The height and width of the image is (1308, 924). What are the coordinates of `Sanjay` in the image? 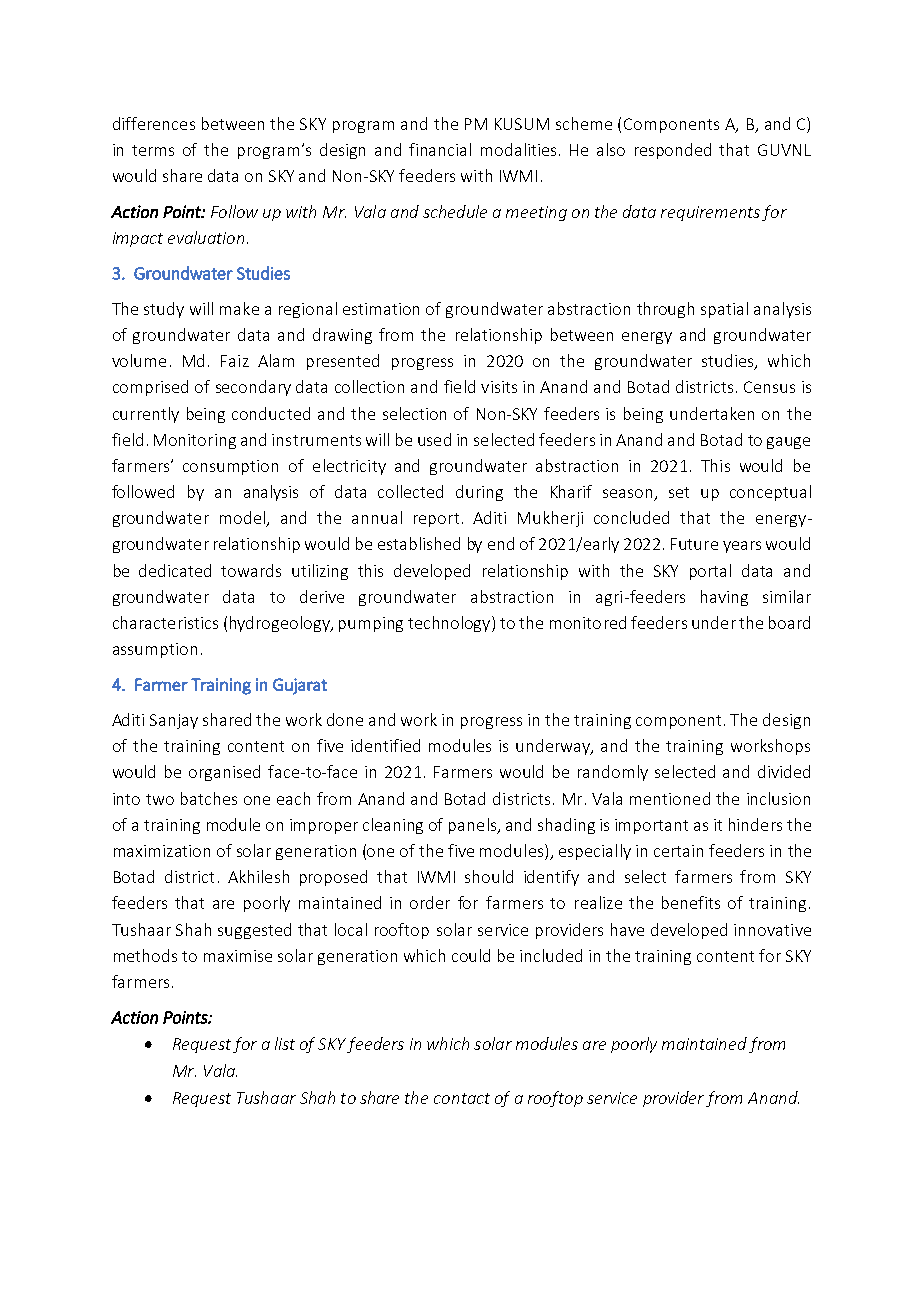 It's located at (174, 721).
